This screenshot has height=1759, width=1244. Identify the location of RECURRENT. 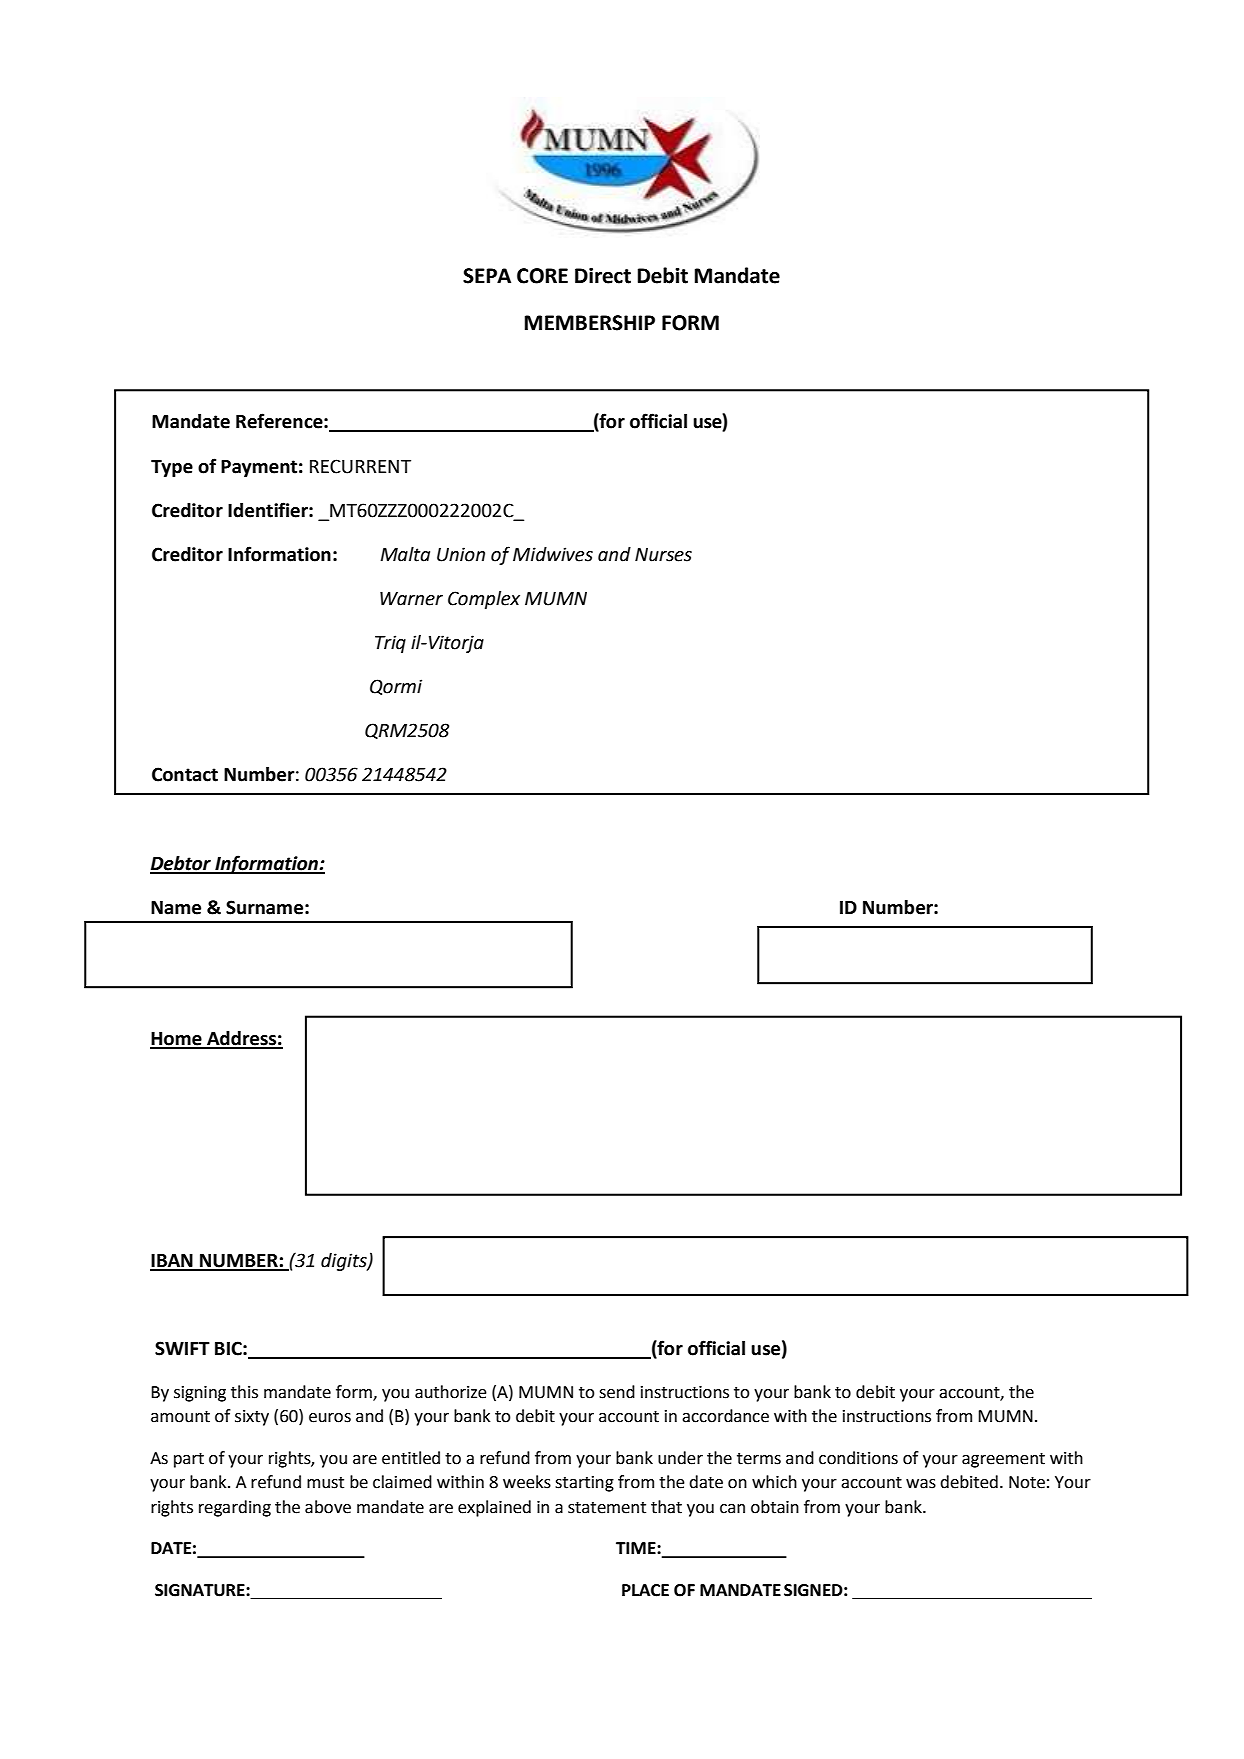
(360, 466).
